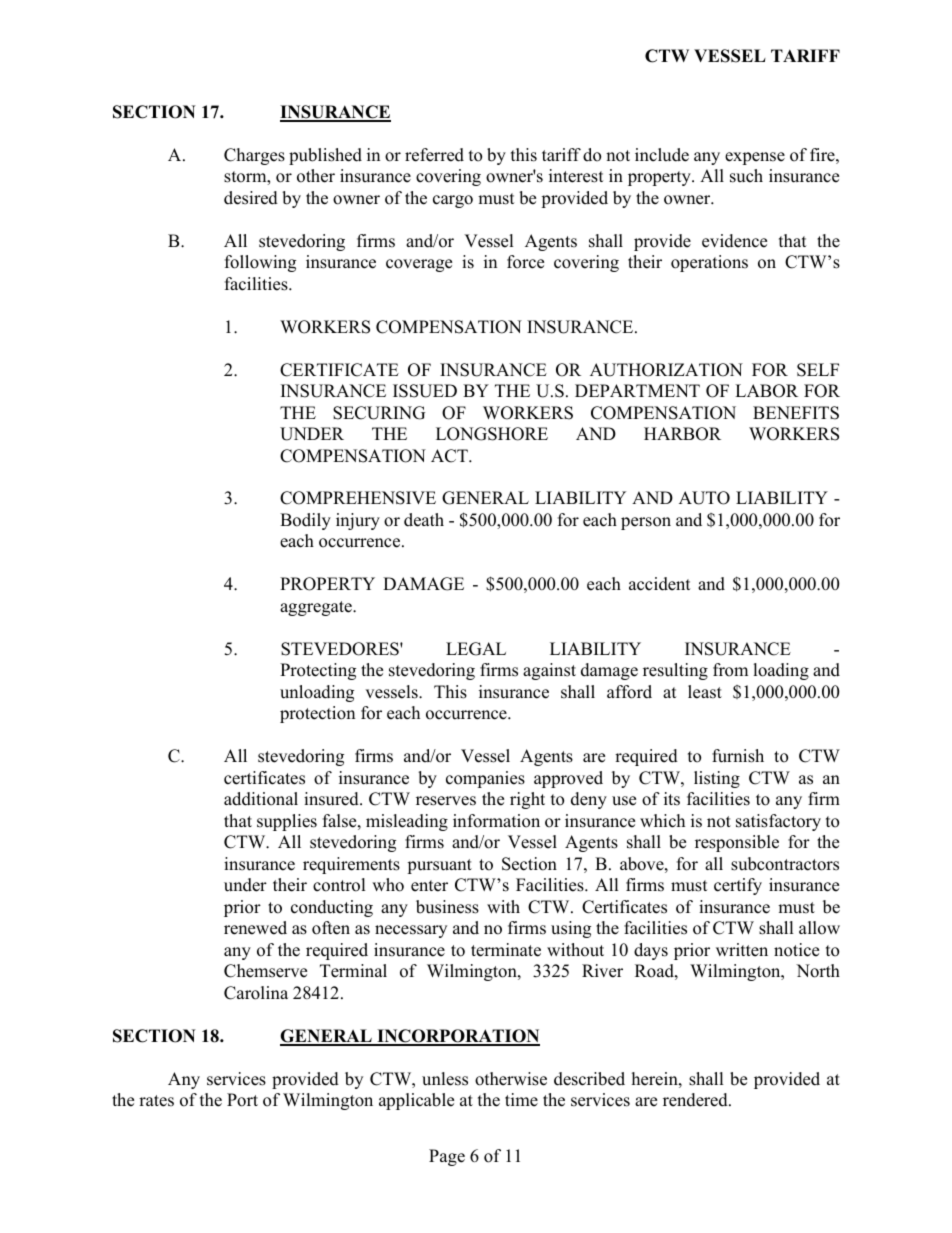 The width and height of the screenshot is (952, 1233). I want to click on SECURING, so click(379, 413).
